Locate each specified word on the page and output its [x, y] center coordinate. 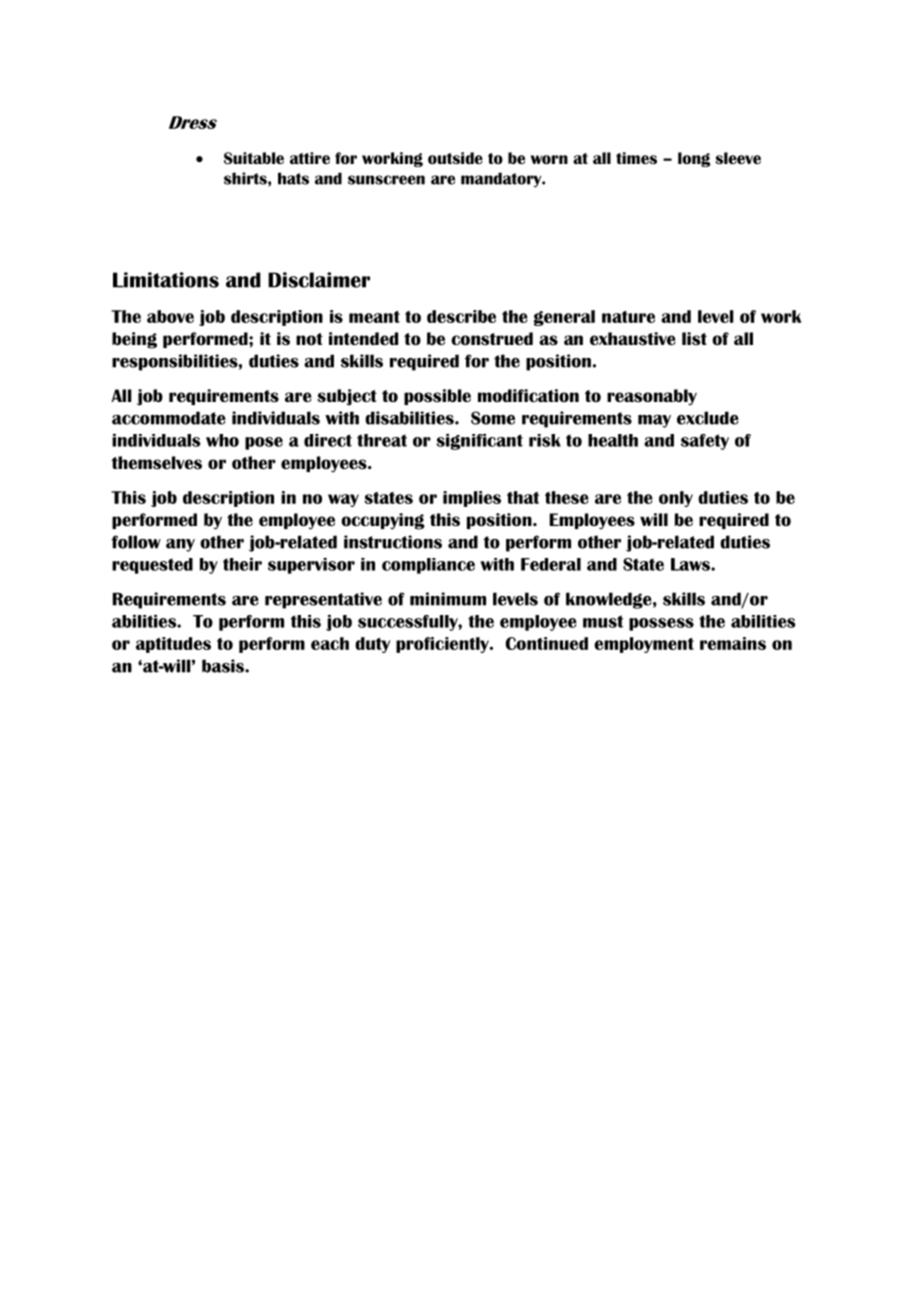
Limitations [166, 280]
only [676, 499]
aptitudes [173, 645]
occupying [383, 521]
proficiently [443, 645]
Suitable [254, 158]
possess [661, 624]
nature [628, 317]
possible [437, 397]
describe [461, 316]
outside [455, 158]
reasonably [652, 397]
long [694, 159]
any [180, 545]
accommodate [169, 418]
